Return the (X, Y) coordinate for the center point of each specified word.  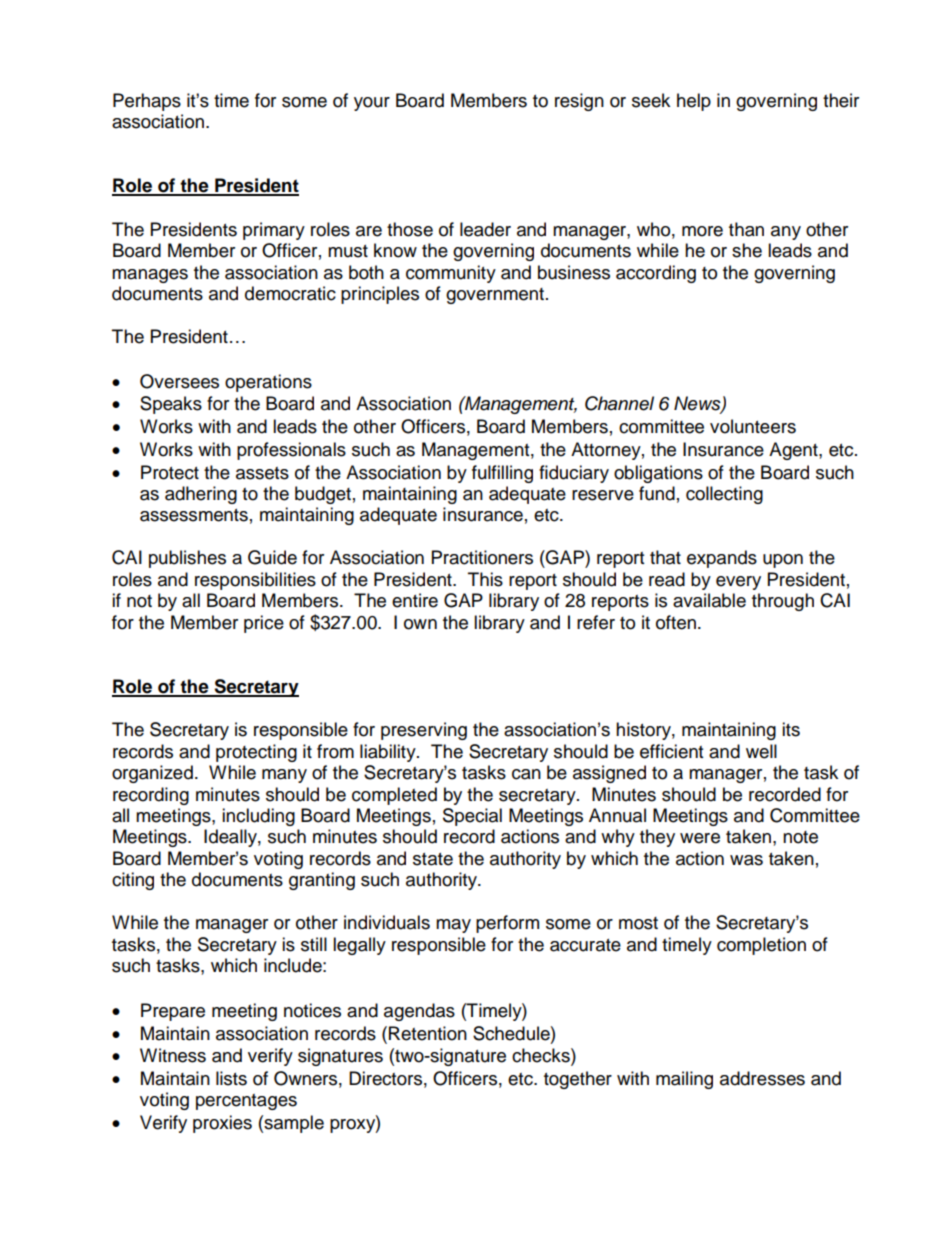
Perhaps (147, 102)
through (783, 602)
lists (231, 1078)
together (578, 1080)
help (694, 102)
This (485, 579)
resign (579, 102)
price (264, 624)
